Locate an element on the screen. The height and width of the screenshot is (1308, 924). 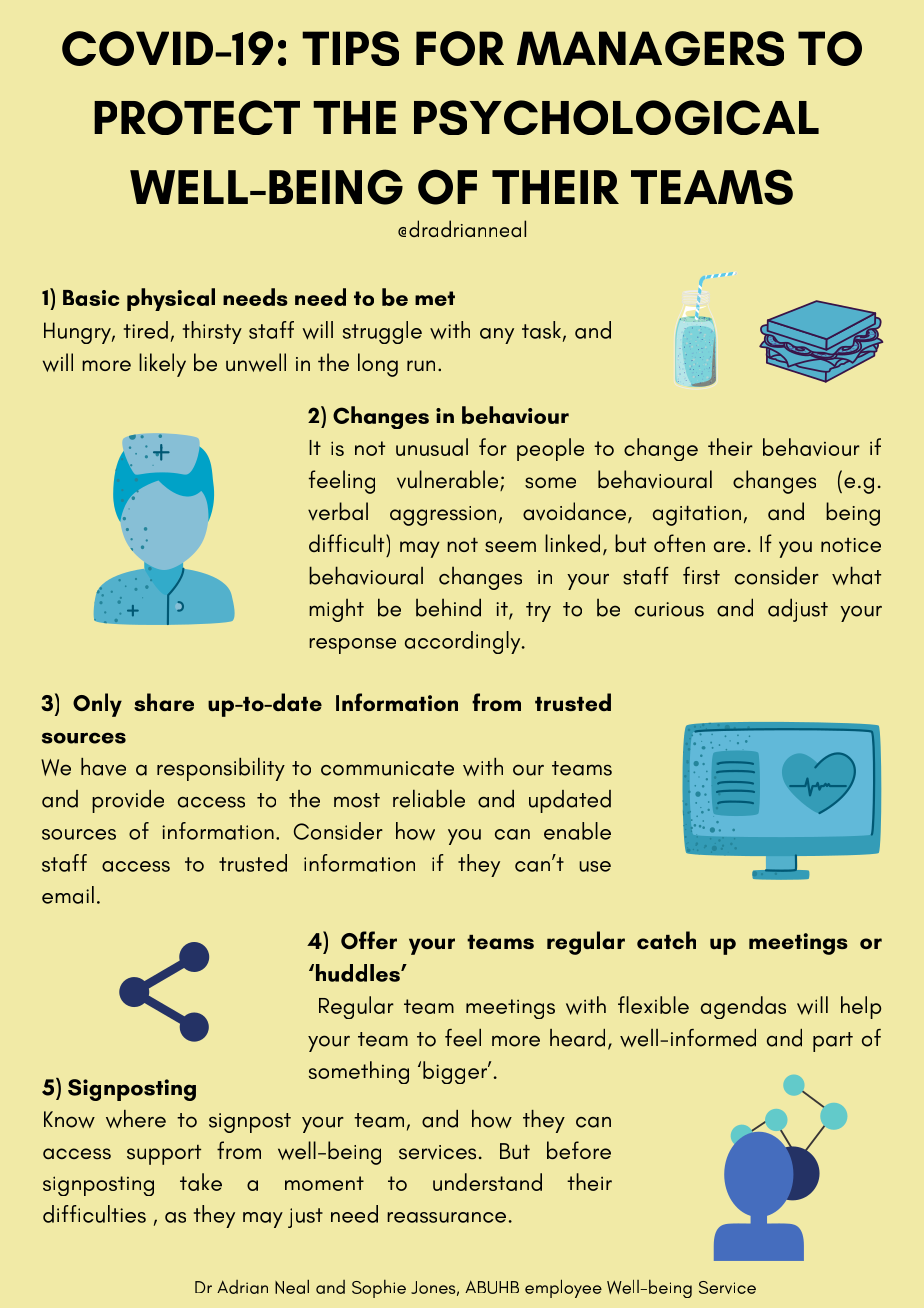
reassurance is located at coordinates (446, 1217).
